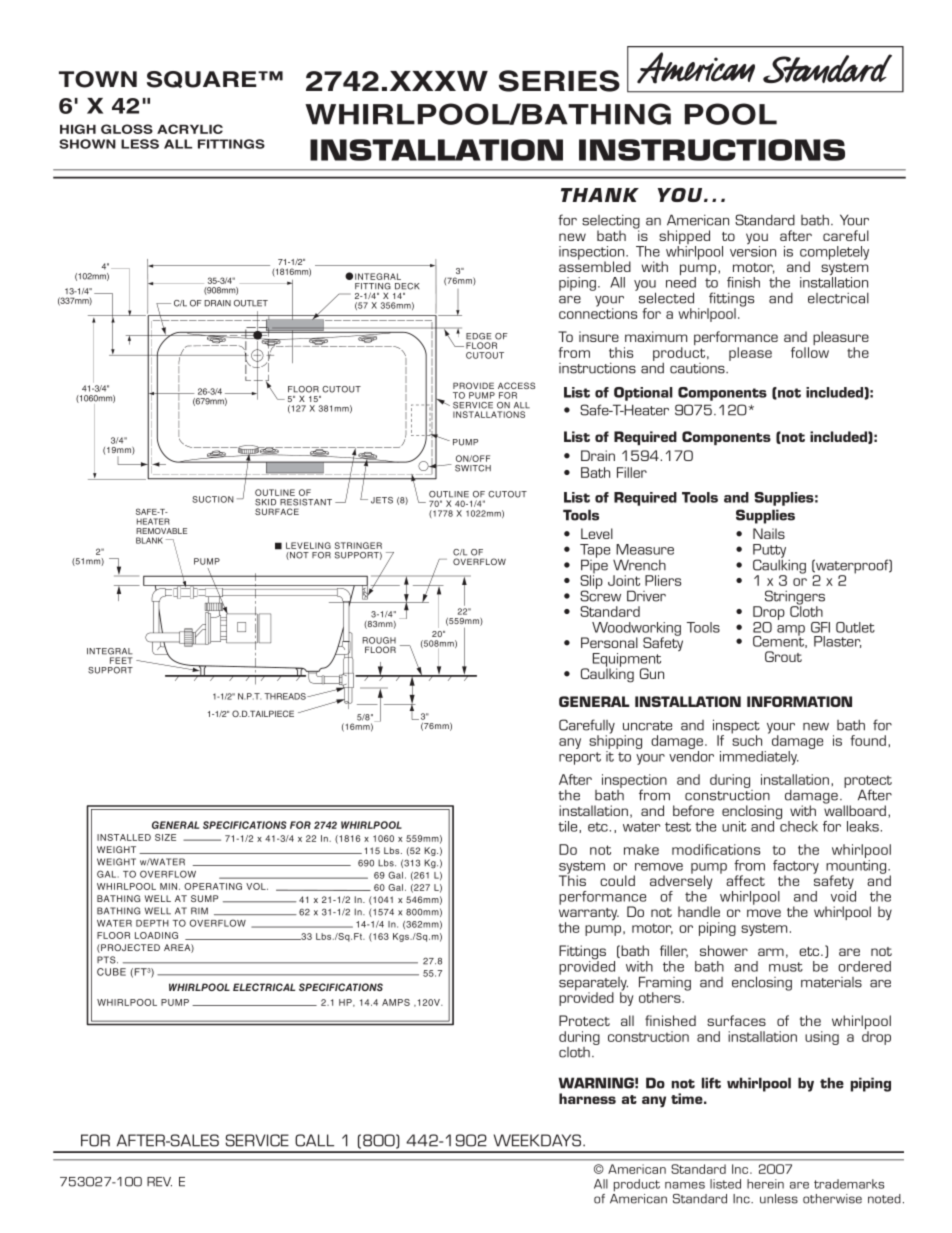 The height and width of the screenshot is (1233, 952). I want to click on ACRYLIC, so click(190, 129).
